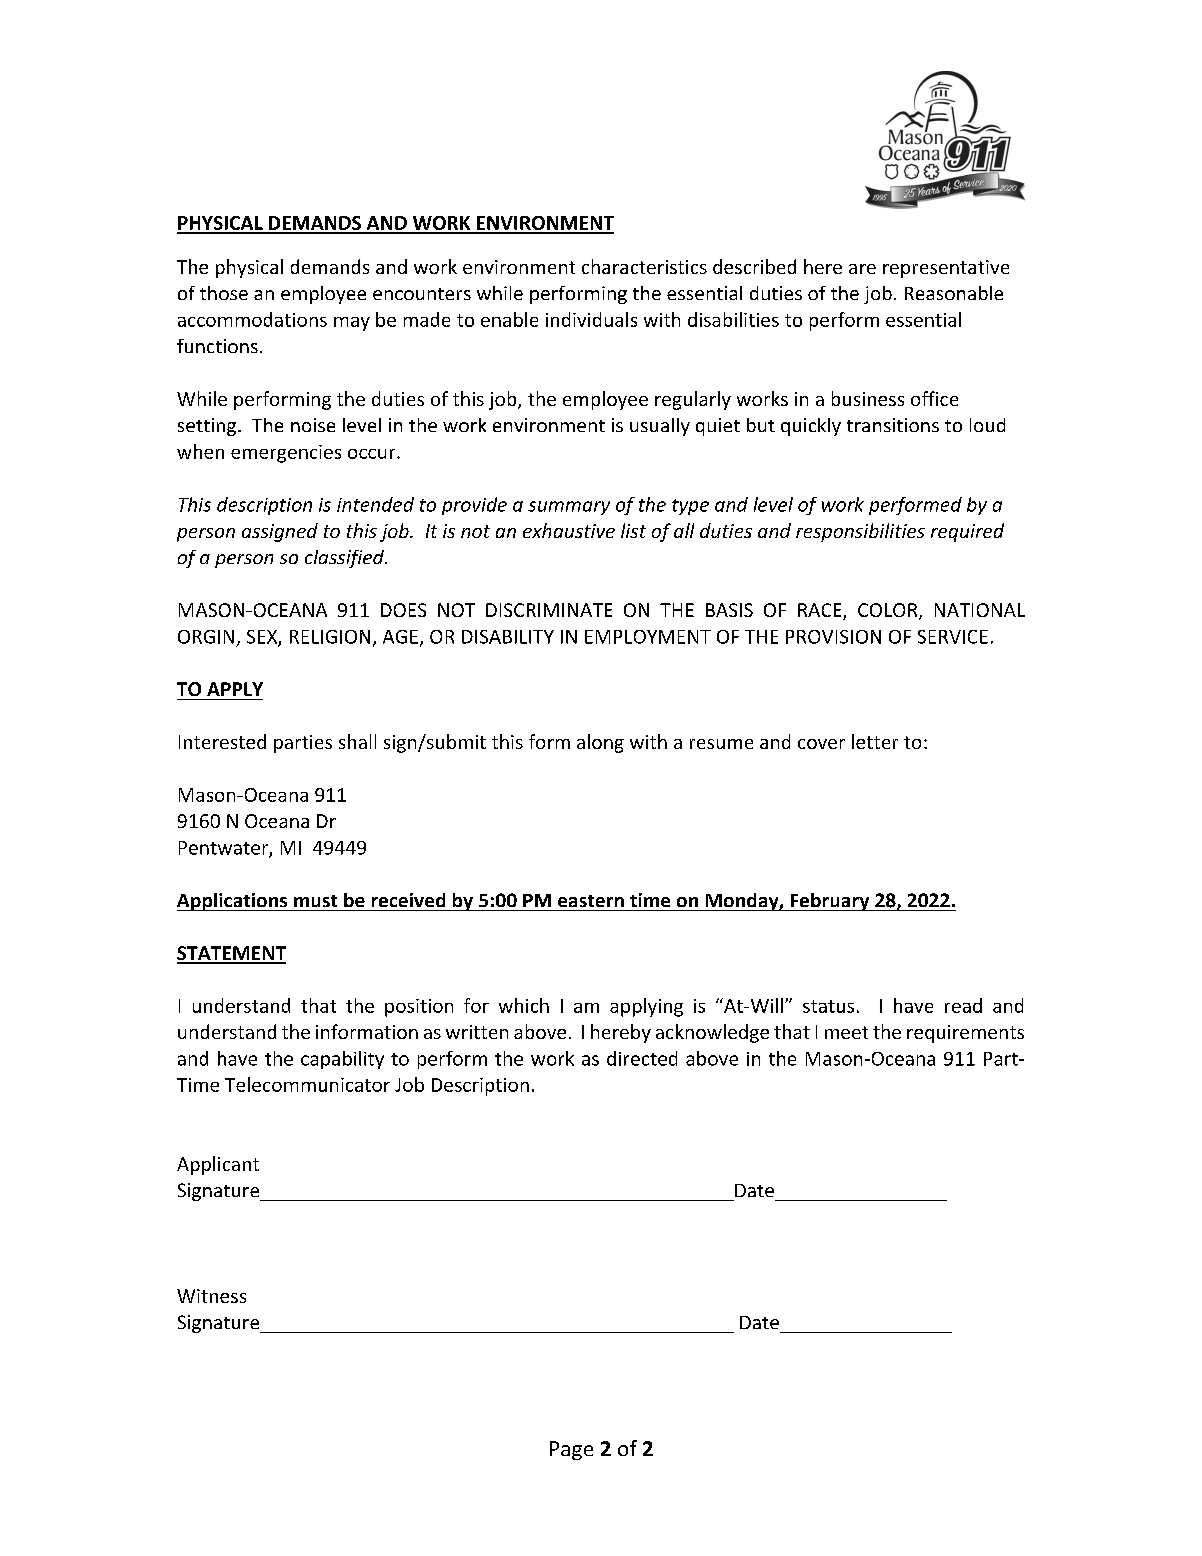  What do you see at coordinates (833, 637) in the document?
I see `PROVISION` at bounding box center [833, 637].
